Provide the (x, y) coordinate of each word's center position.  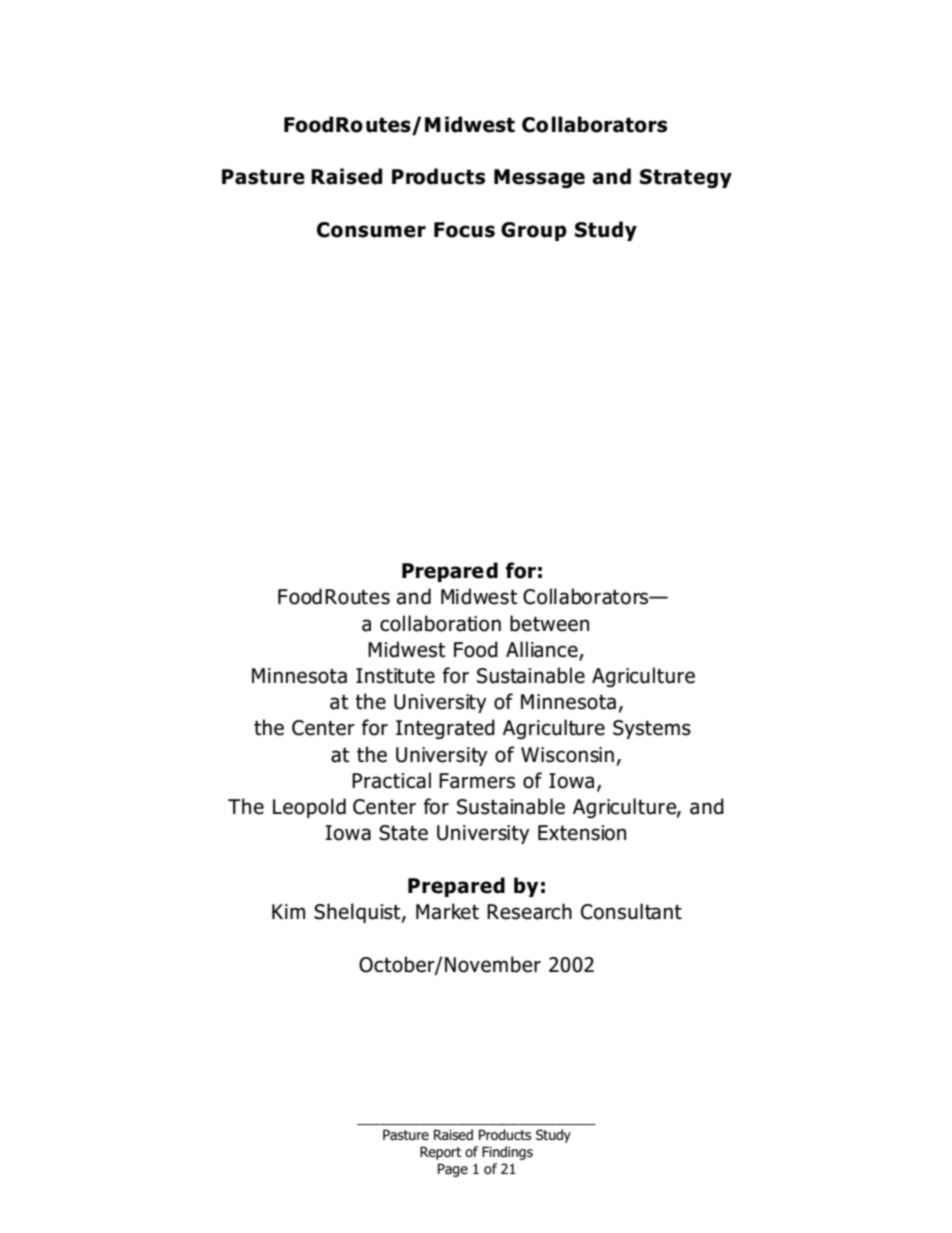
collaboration (440, 623)
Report (440, 1153)
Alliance (543, 650)
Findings (507, 1153)
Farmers (477, 781)
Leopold (309, 808)
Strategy (686, 178)
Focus (464, 230)
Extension (582, 833)
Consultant (631, 911)
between (549, 623)
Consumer (371, 230)
